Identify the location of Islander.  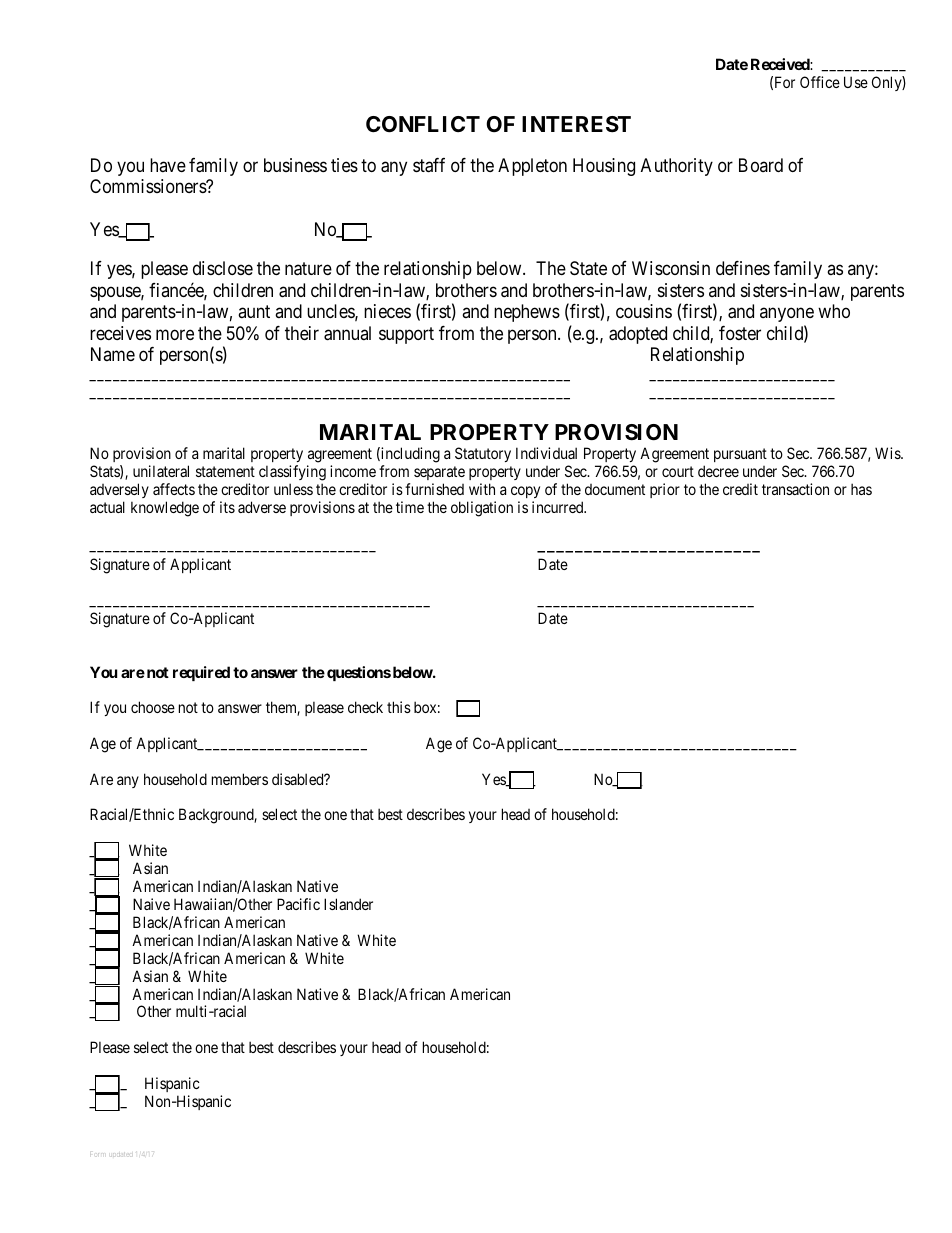
(348, 904).
